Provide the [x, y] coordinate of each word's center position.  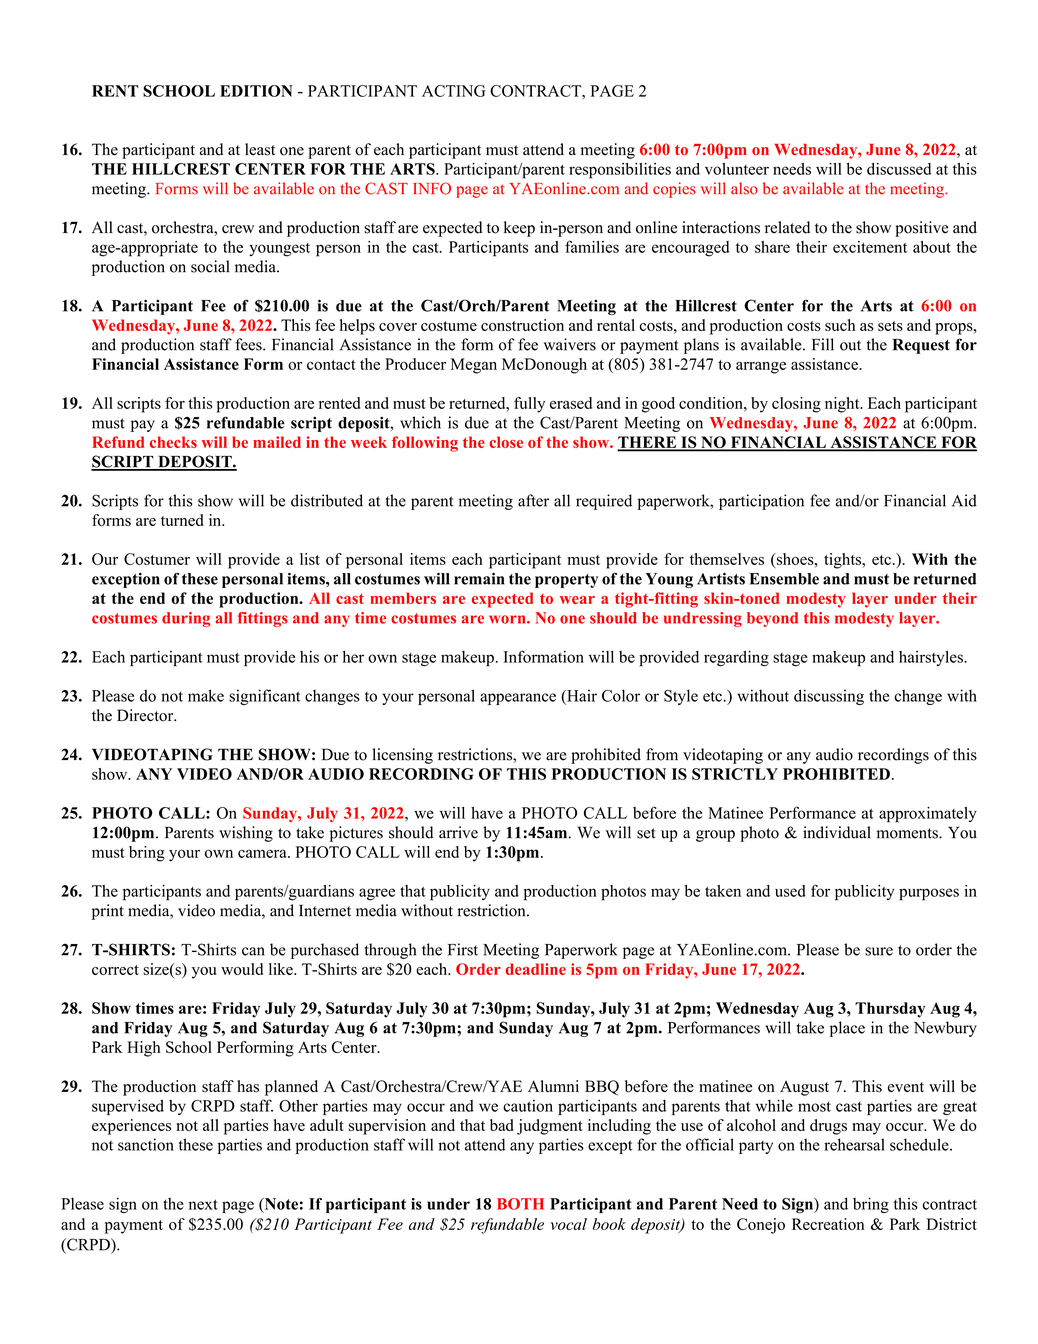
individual [837, 832]
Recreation [828, 1224]
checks [173, 442]
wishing [246, 834]
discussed [899, 169]
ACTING [453, 91]
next [203, 1204]
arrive [458, 832]
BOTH [520, 1204]
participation [761, 502]
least [260, 149]
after [533, 500]
